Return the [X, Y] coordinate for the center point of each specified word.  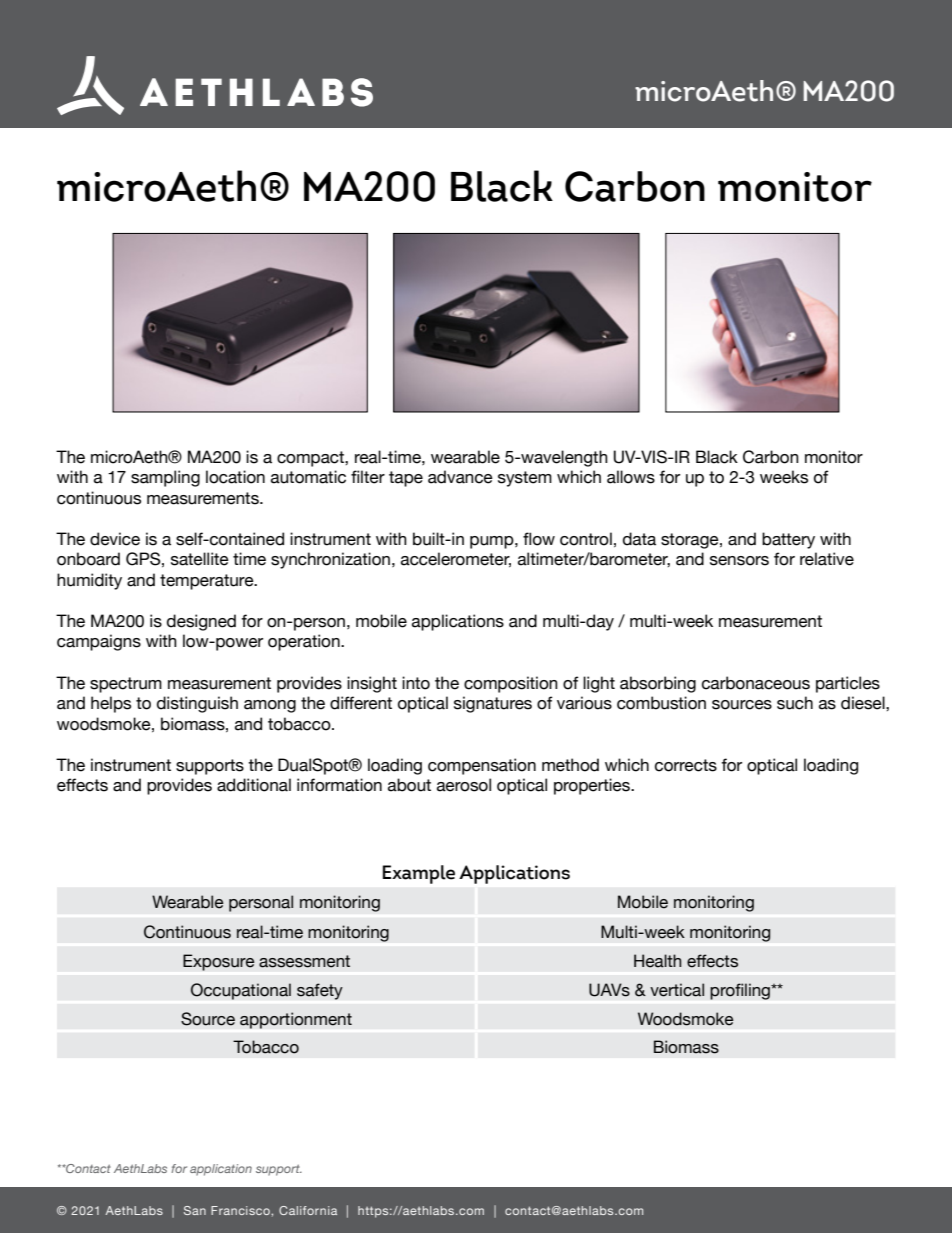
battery [788, 540]
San [195, 1210]
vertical [677, 990]
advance [460, 477]
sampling [165, 478]
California [308, 1210]
